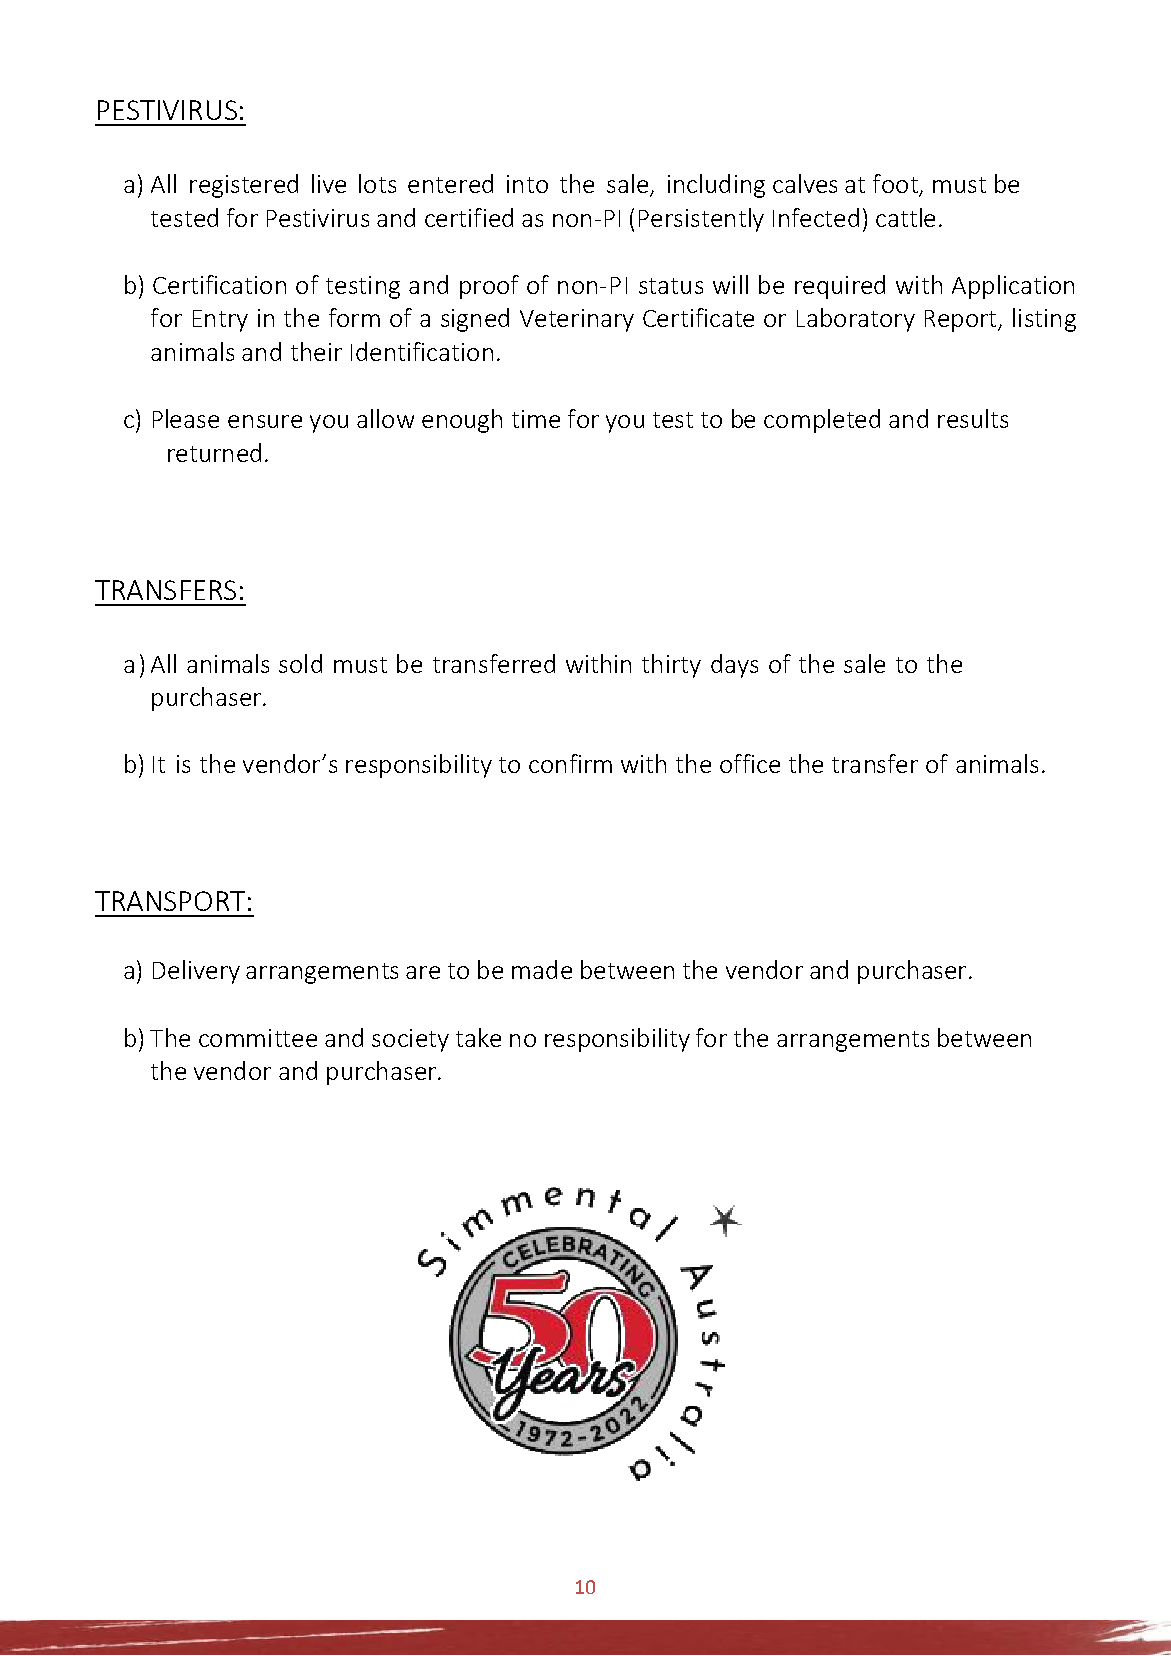  Describe the element at coordinates (536, 419) in the screenshot. I see `time` at that location.
